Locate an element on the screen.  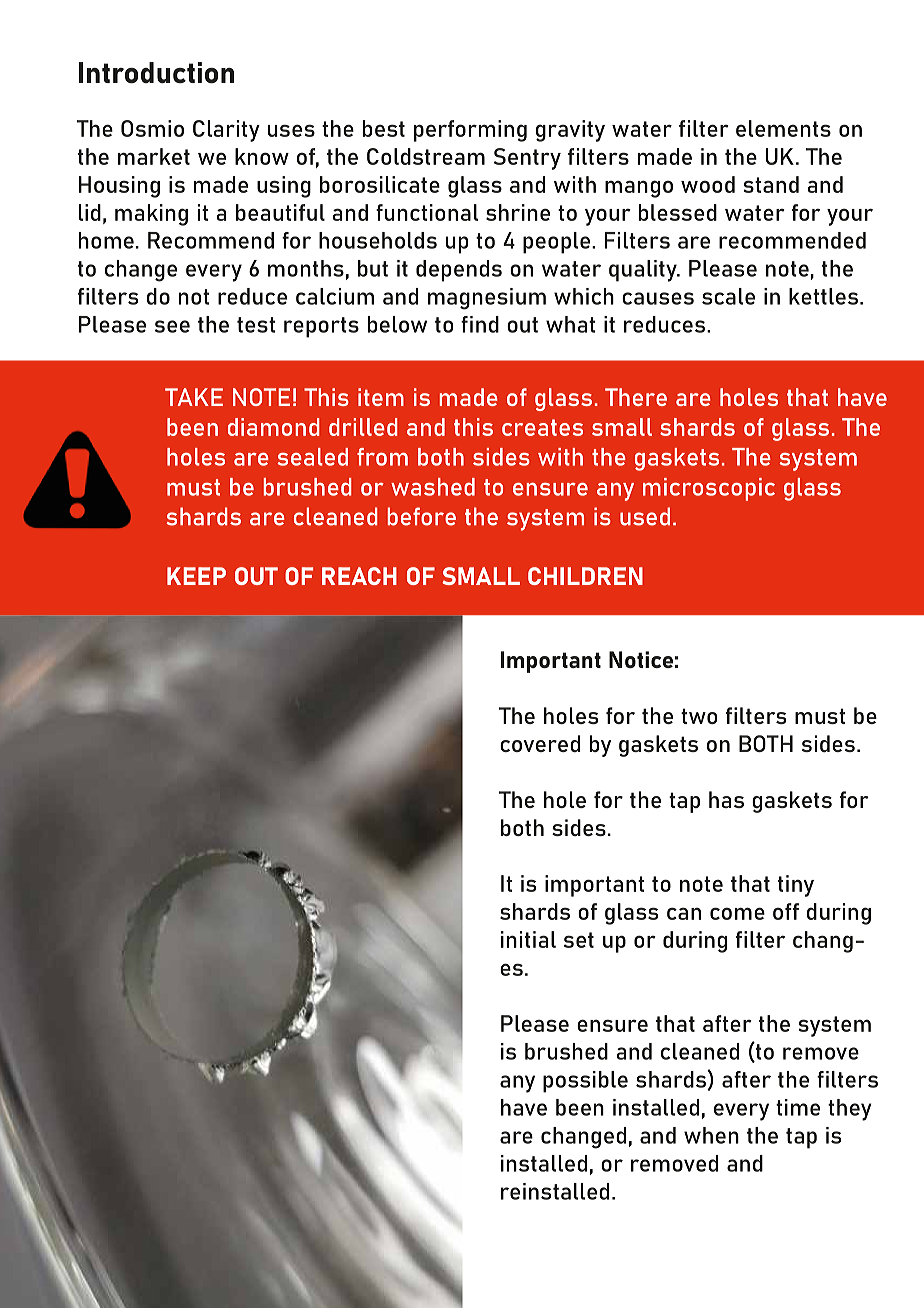
set is located at coordinates (579, 940).
